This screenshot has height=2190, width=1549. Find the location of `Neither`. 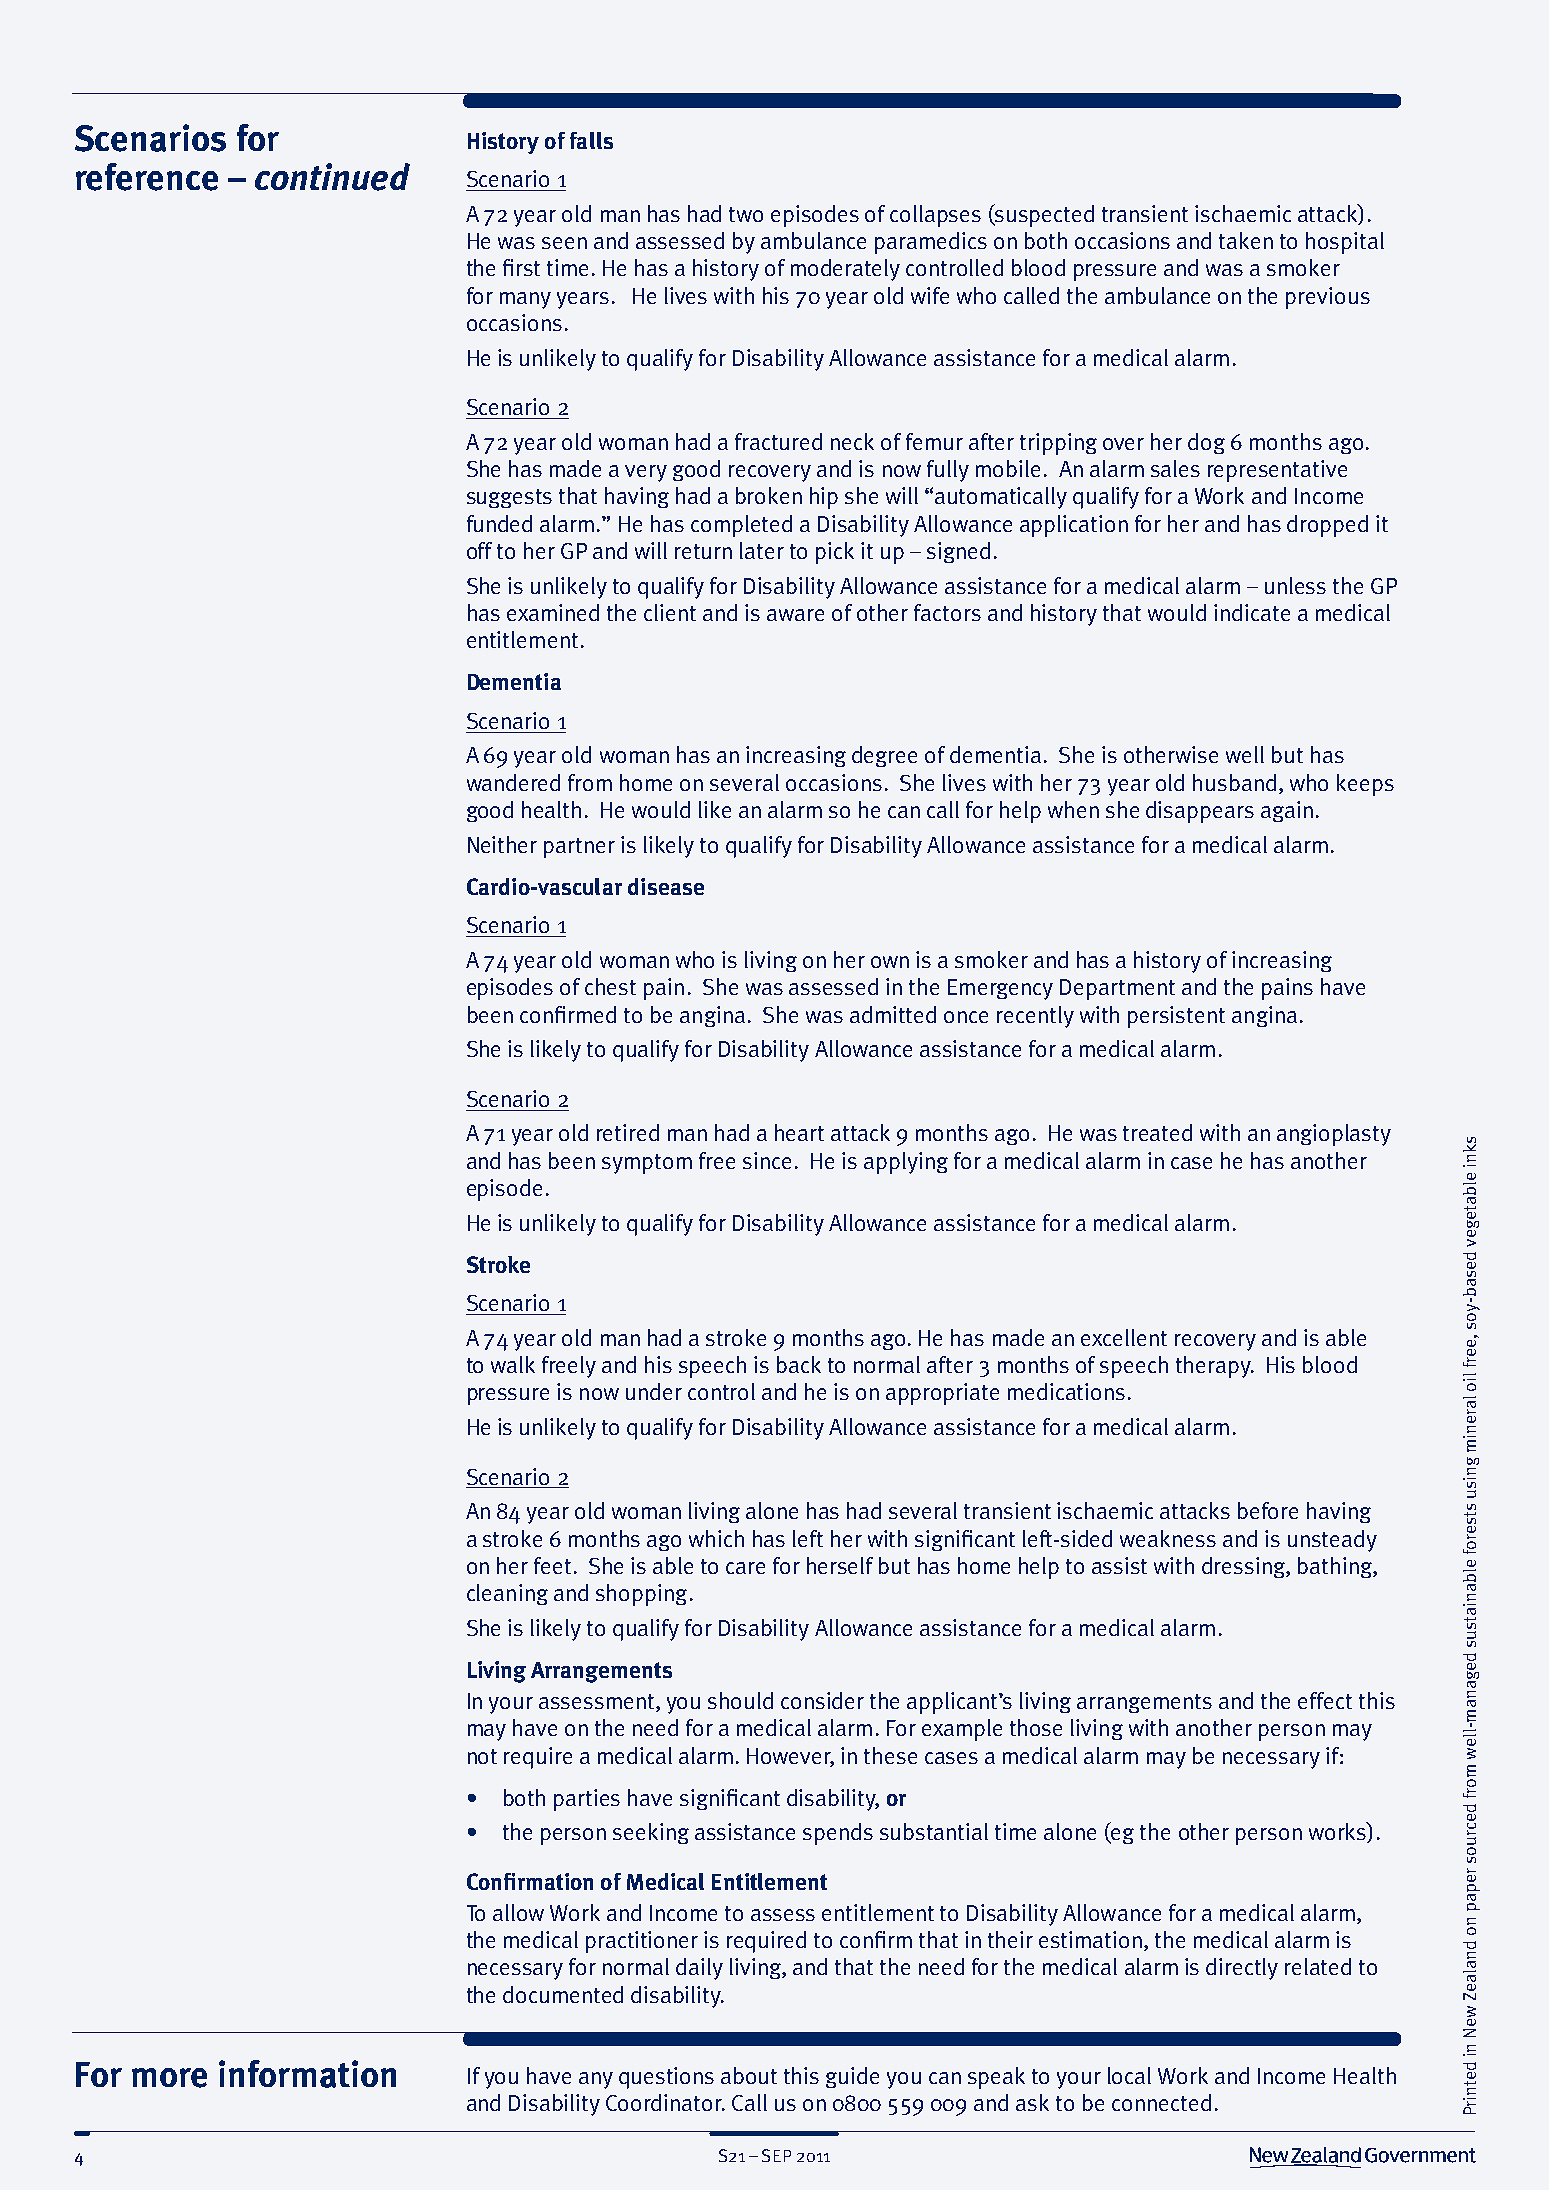

Neither is located at coordinates (502, 844).
